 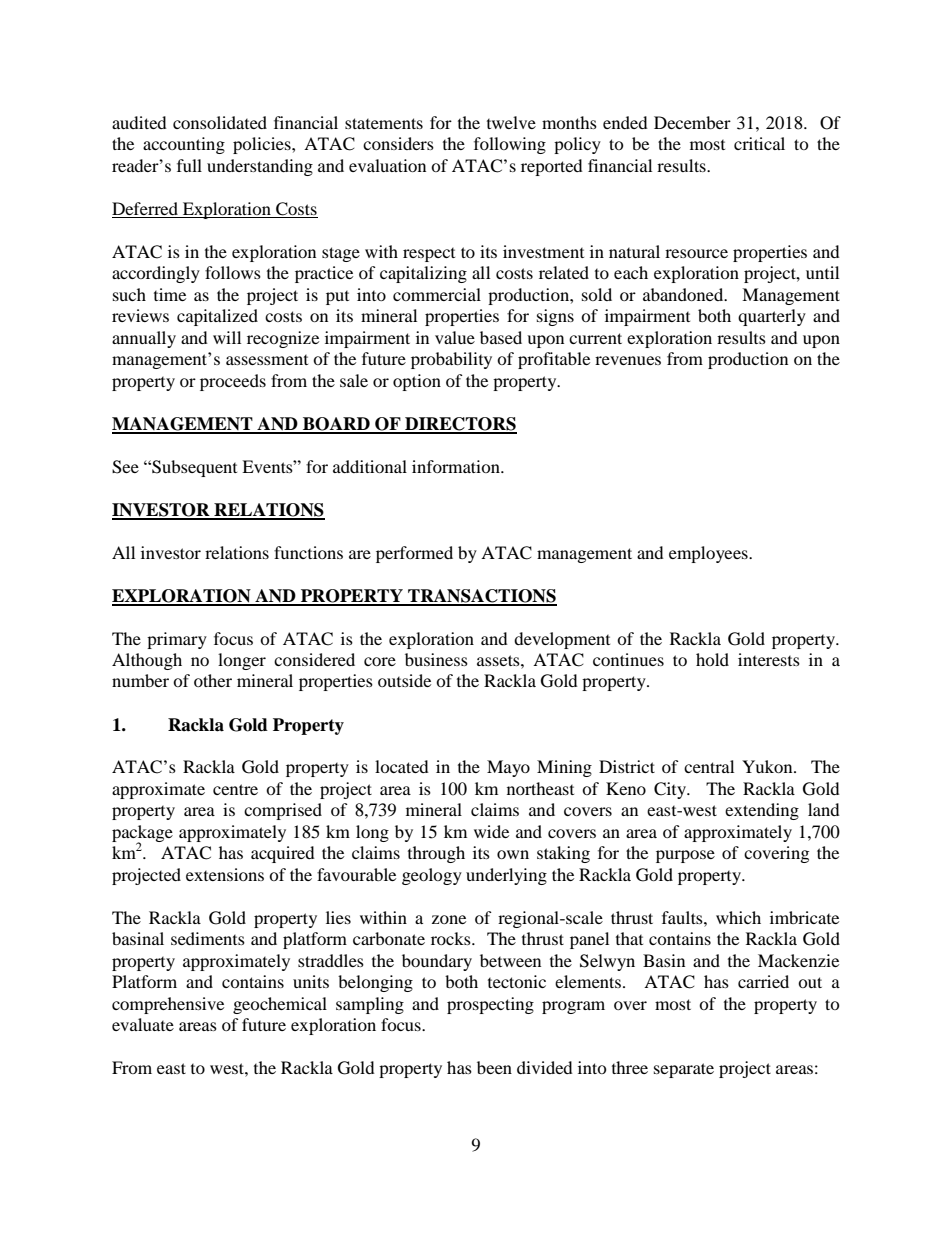 I want to click on following, so click(x=510, y=145).
